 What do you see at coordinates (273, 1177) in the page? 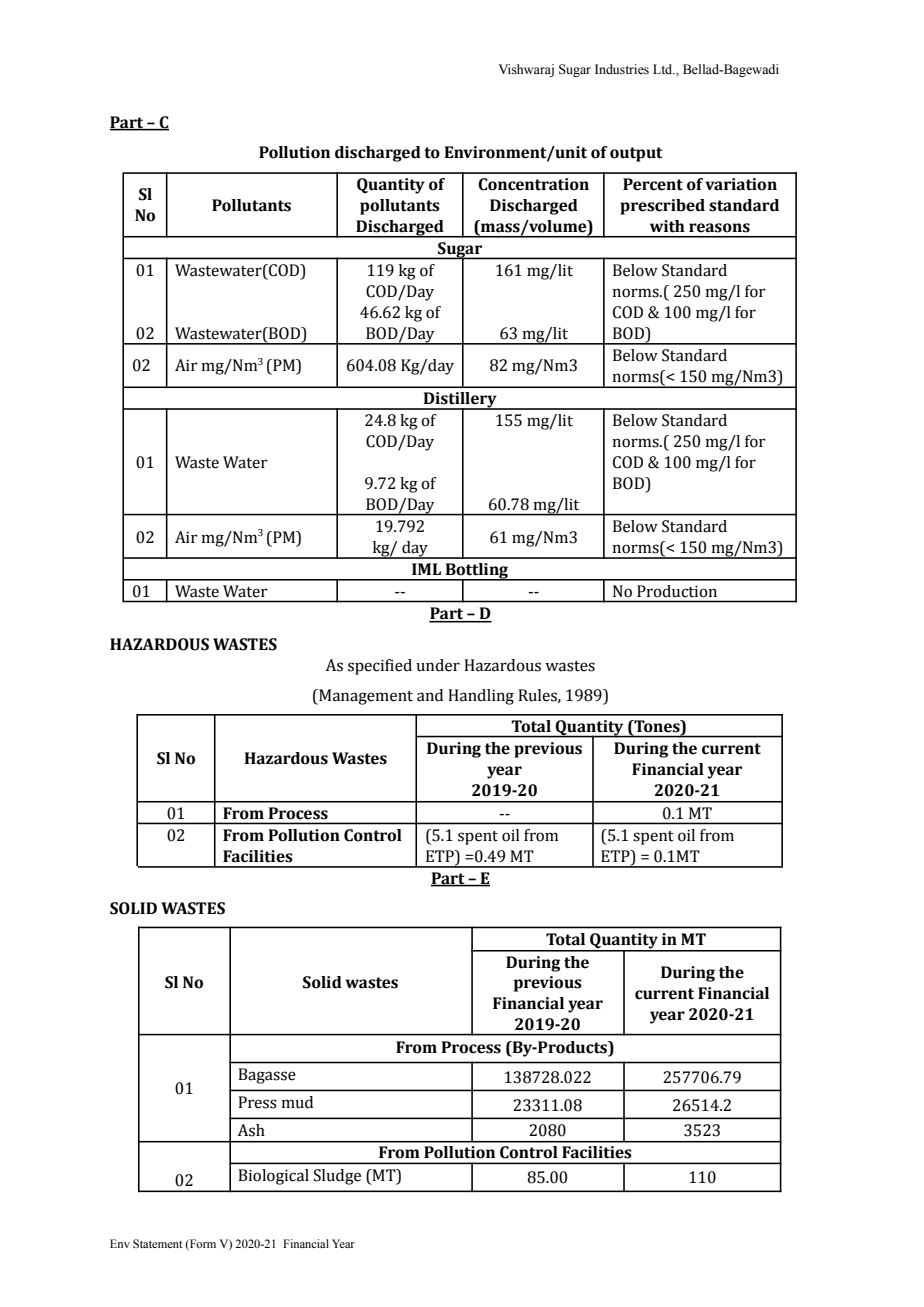
I see `Biological` at bounding box center [273, 1177].
